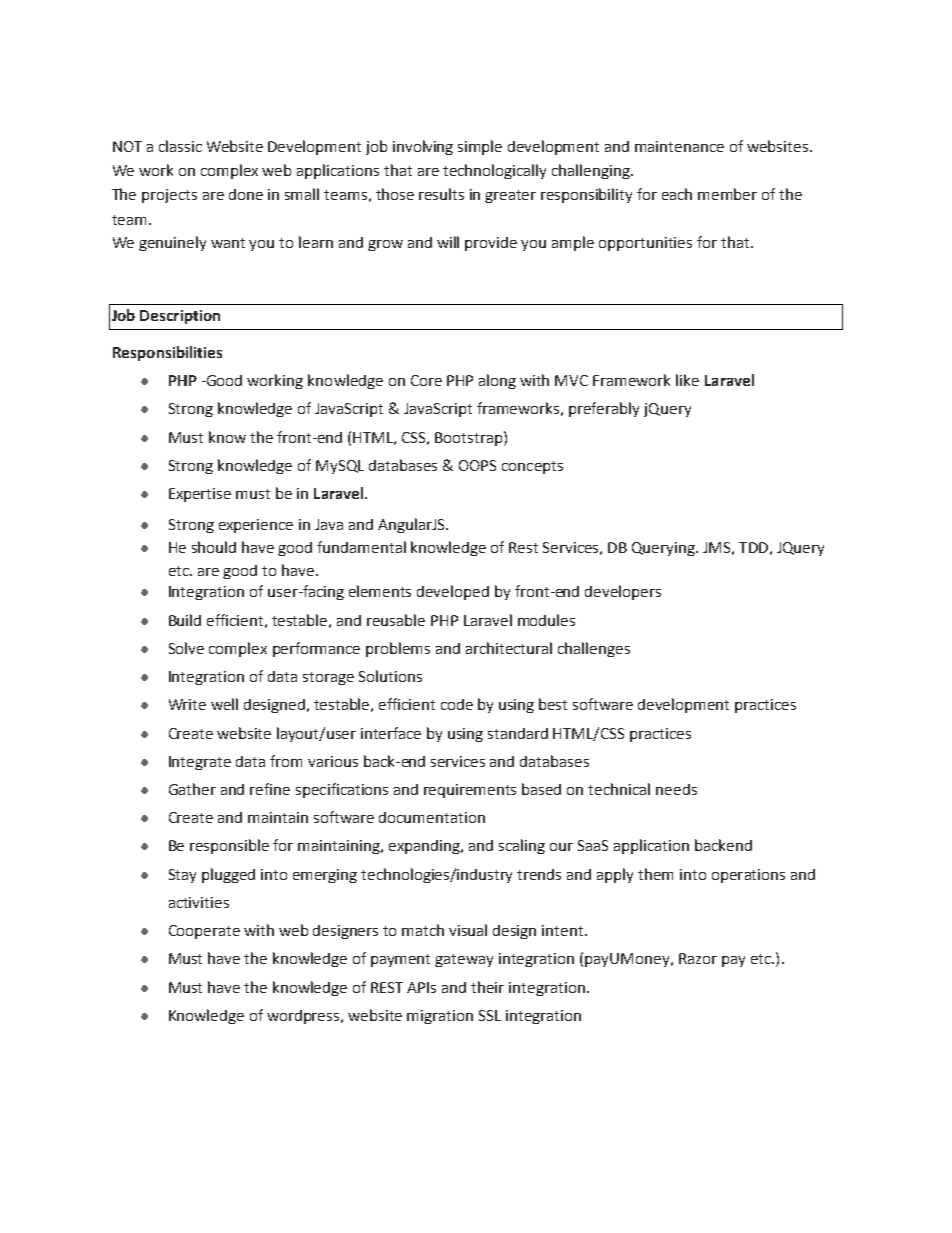 This screenshot has height=1233, width=952. I want to click on results, so click(441, 194).
